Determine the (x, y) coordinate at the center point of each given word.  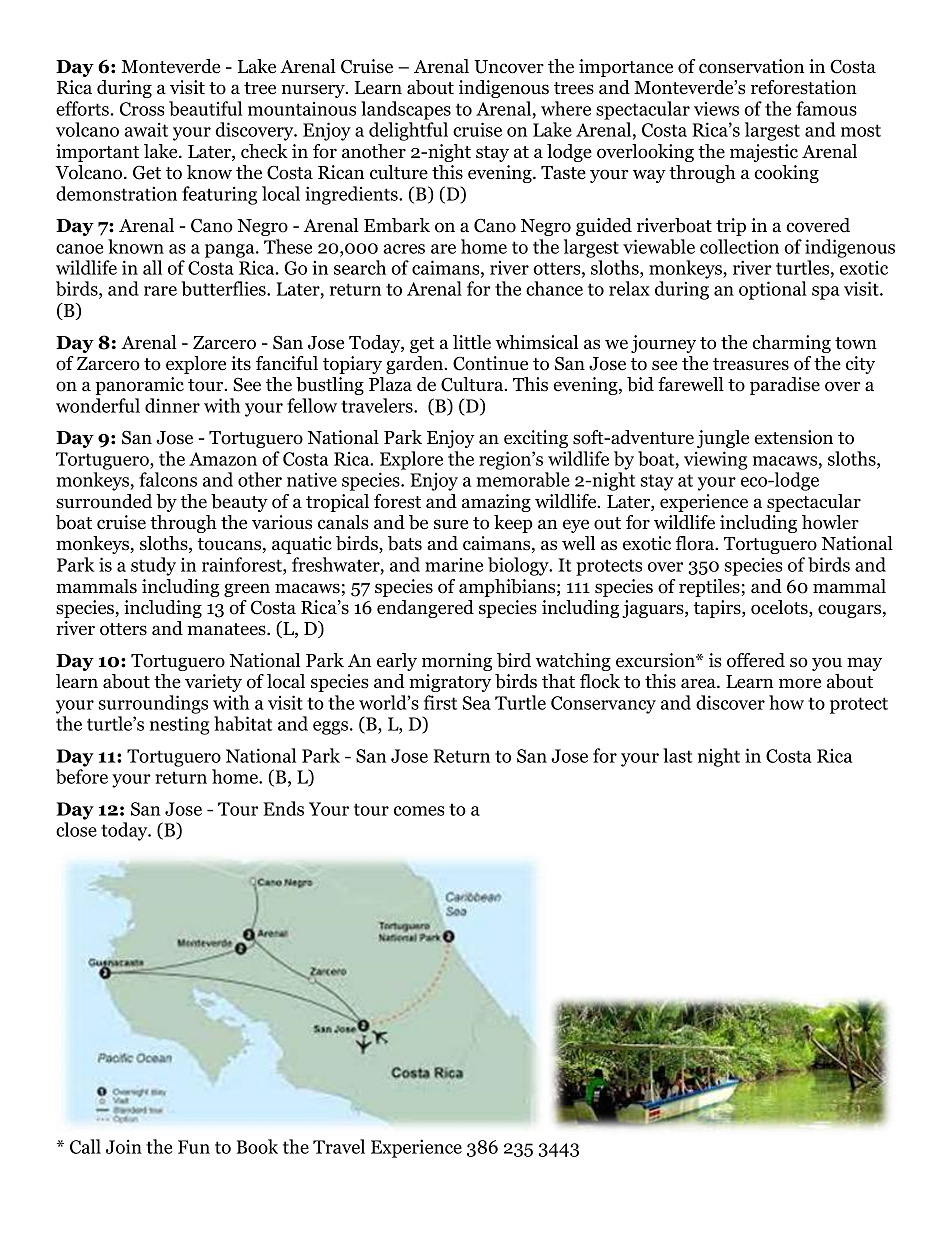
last (677, 755)
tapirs (718, 609)
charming (791, 344)
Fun (194, 1147)
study (153, 566)
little (472, 342)
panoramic (139, 386)
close (76, 829)
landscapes (406, 110)
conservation (751, 66)
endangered (425, 609)
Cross (142, 109)
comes (419, 811)
